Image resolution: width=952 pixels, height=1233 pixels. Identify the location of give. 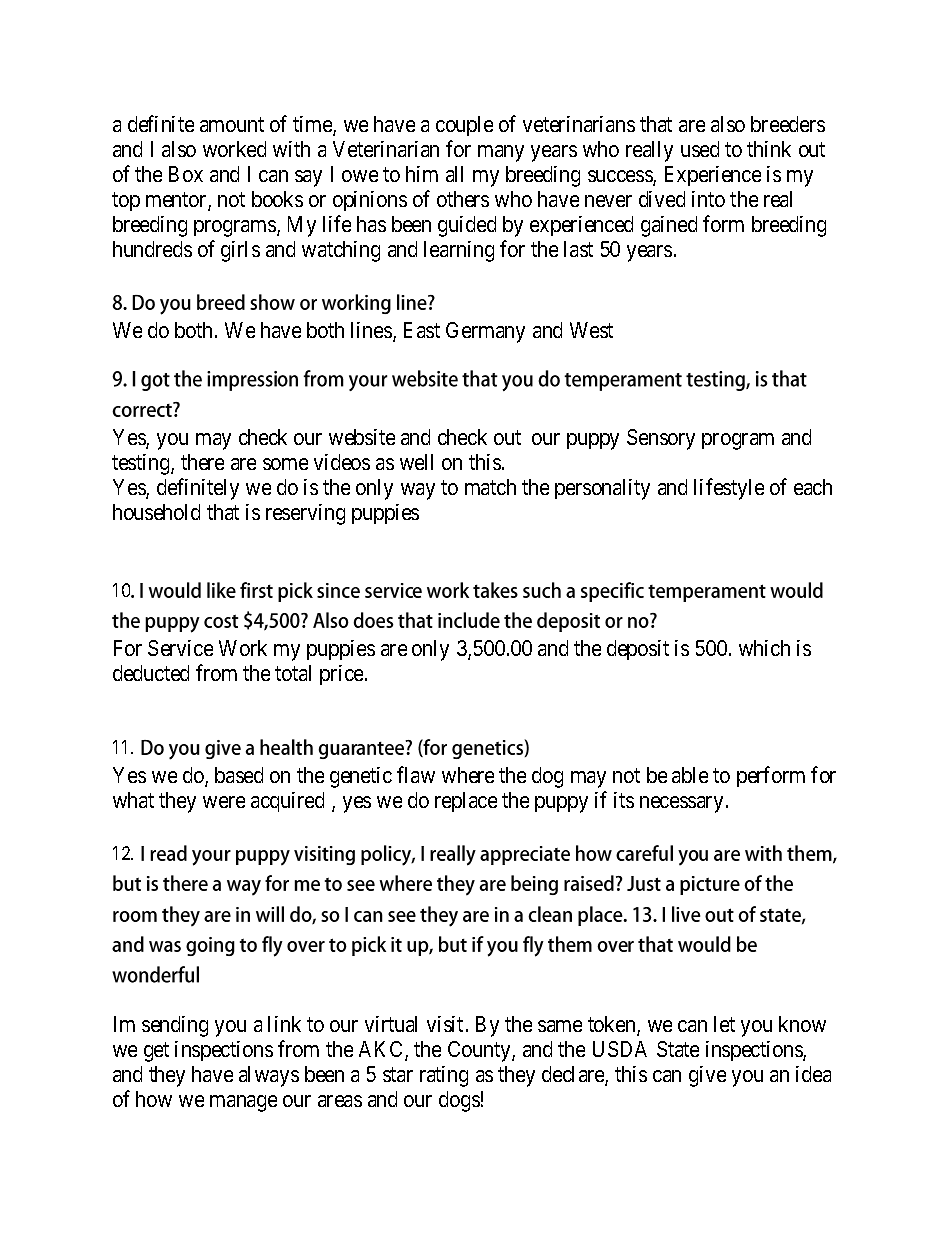
(707, 1076).
